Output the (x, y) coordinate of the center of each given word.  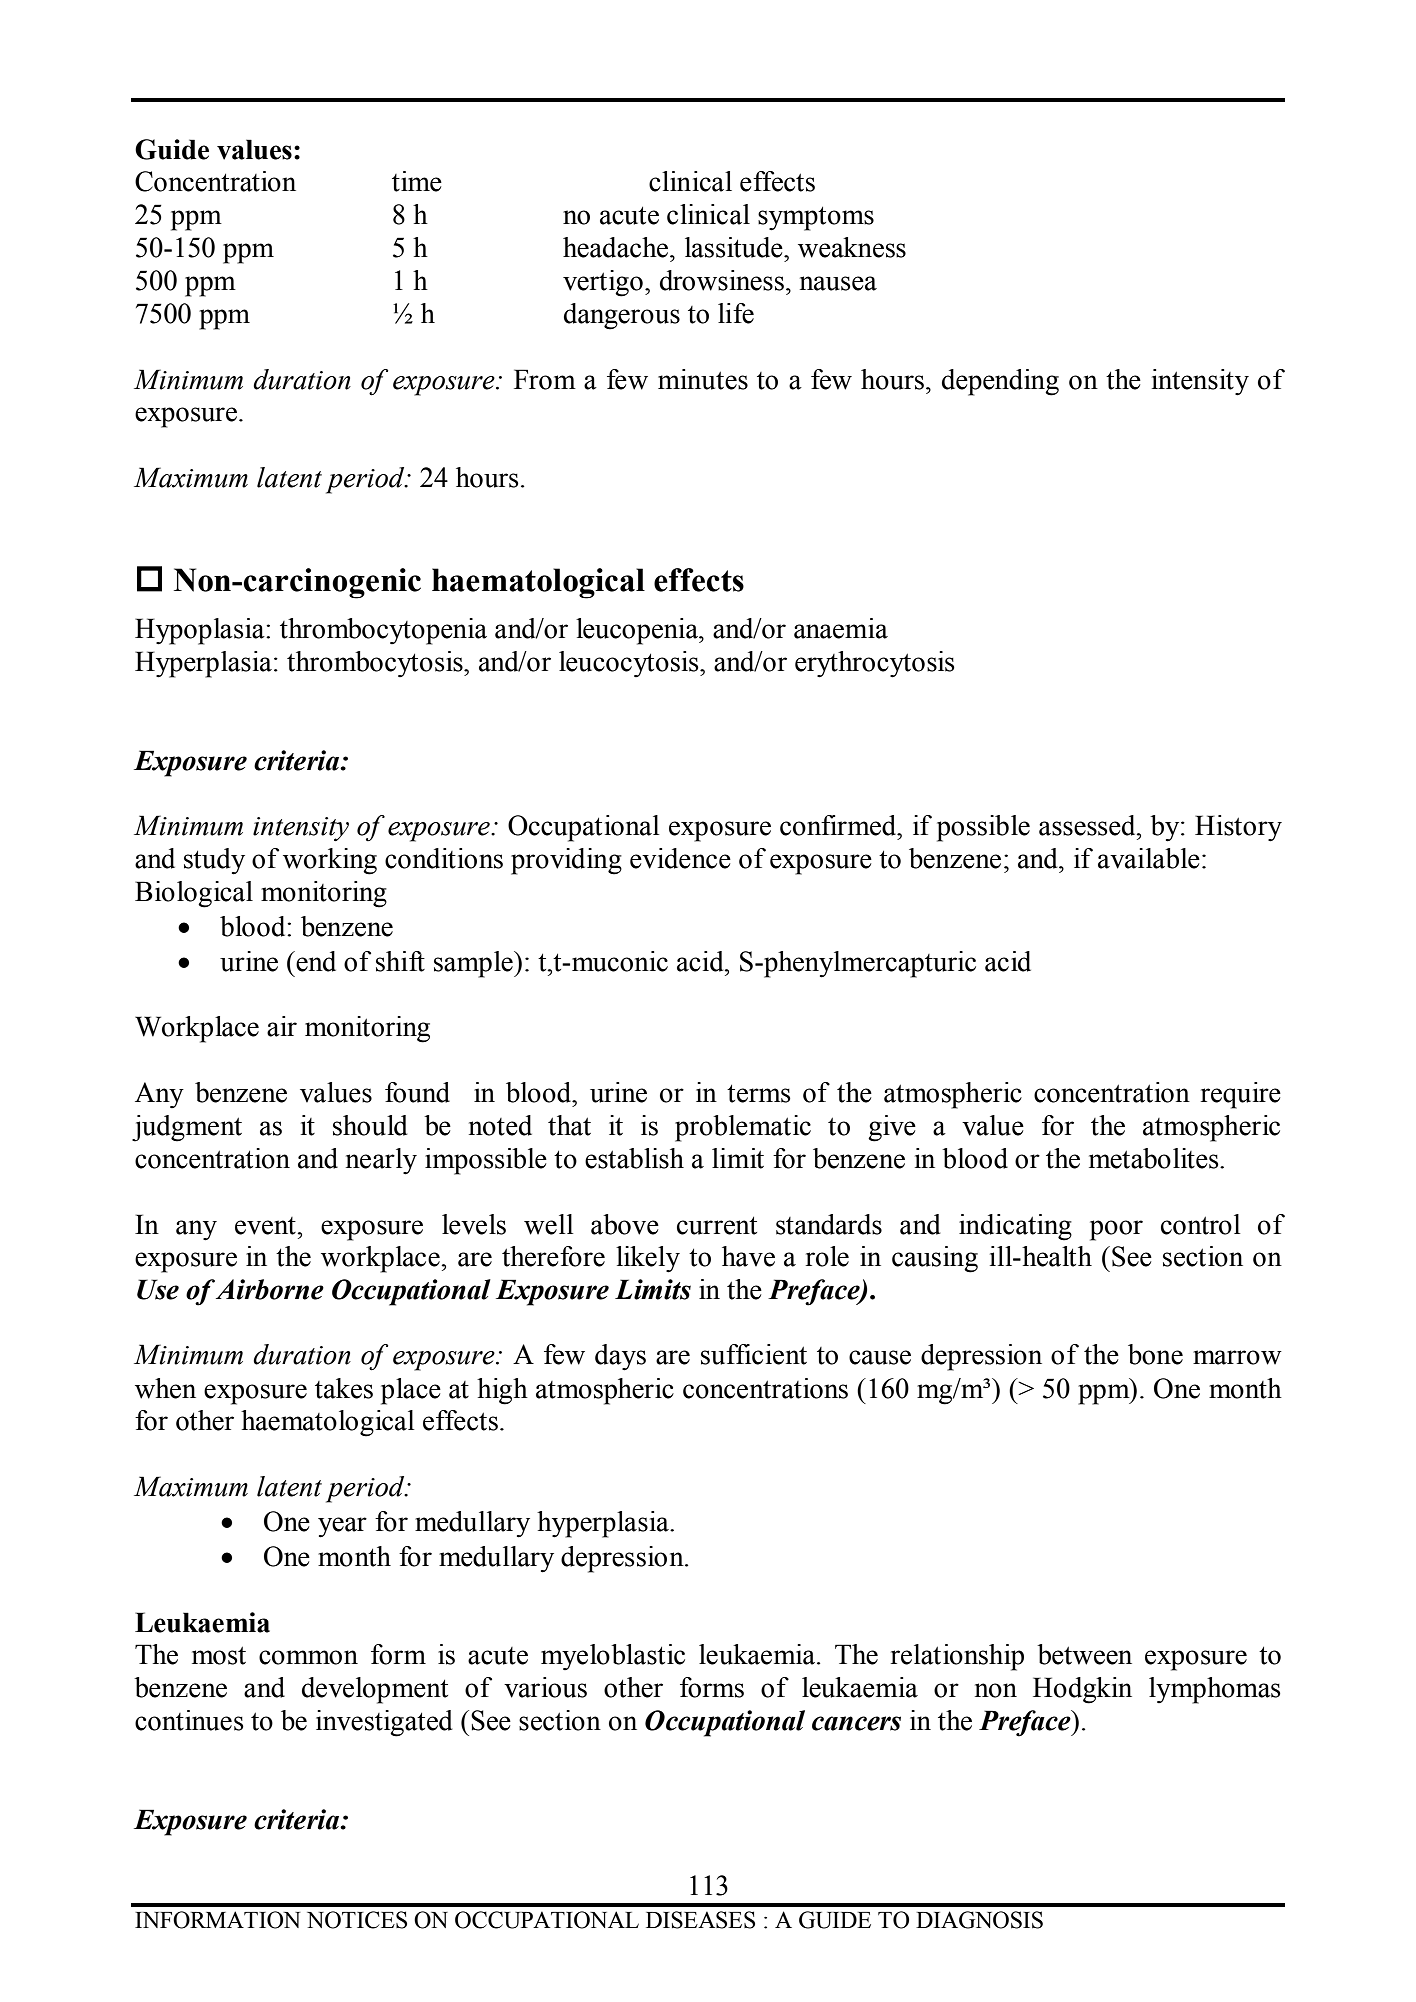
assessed (1088, 825)
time (417, 181)
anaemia (841, 628)
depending (1000, 382)
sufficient (754, 1354)
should (370, 1125)
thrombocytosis (376, 664)
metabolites (1155, 1158)
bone (1155, 1354)
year (342, 1527)
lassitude (735, 247)
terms (759, 1093)
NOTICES (357, 1920)
